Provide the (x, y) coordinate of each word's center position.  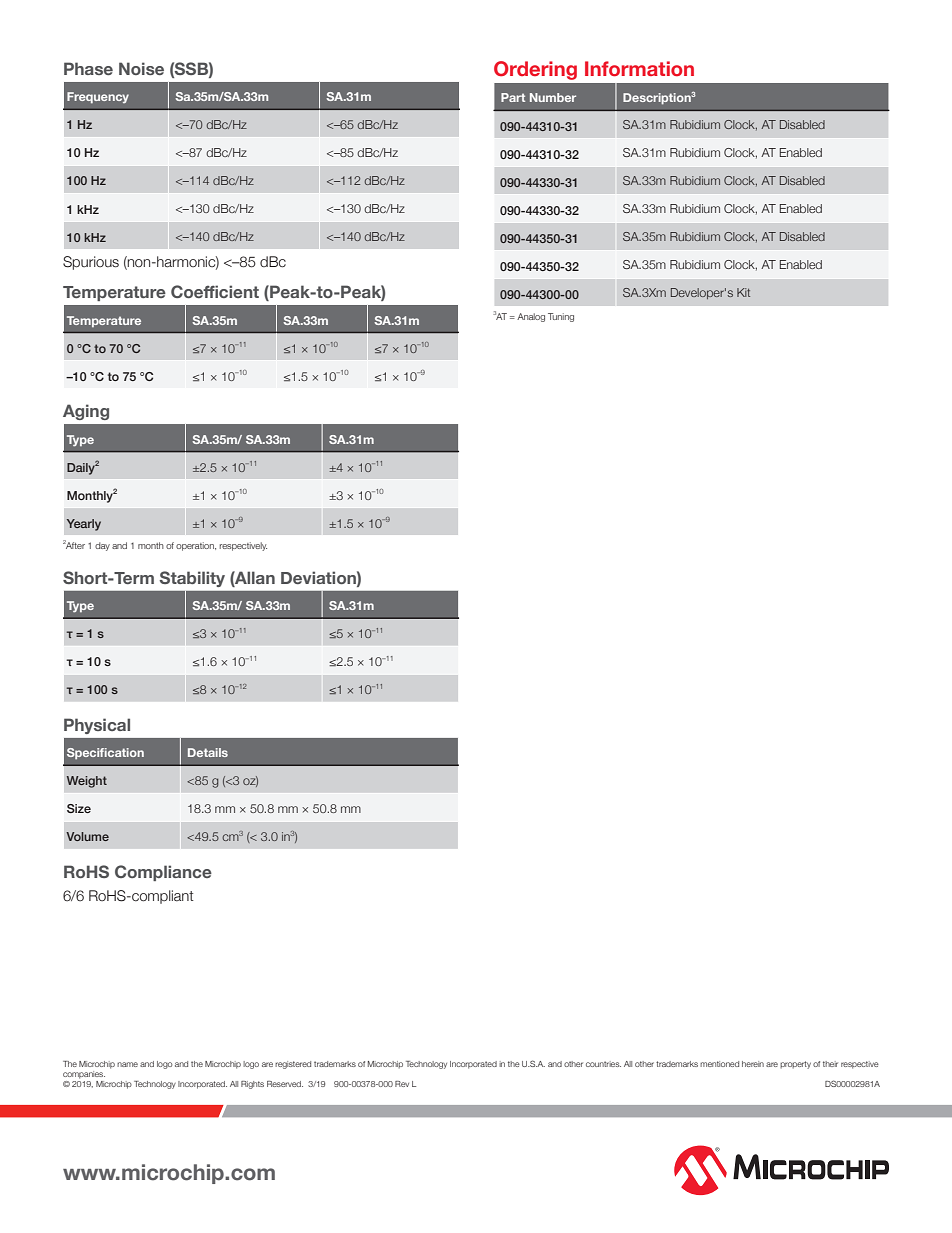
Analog (531, 317)
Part (513, 97)
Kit (743, 292)
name (127, 1064)
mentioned (719, 1064)
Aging (86, 412)
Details (208, 752)
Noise (141, 68)
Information (639, 69)
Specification (105, 753)
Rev (402, 1084)
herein (753, 1064)
